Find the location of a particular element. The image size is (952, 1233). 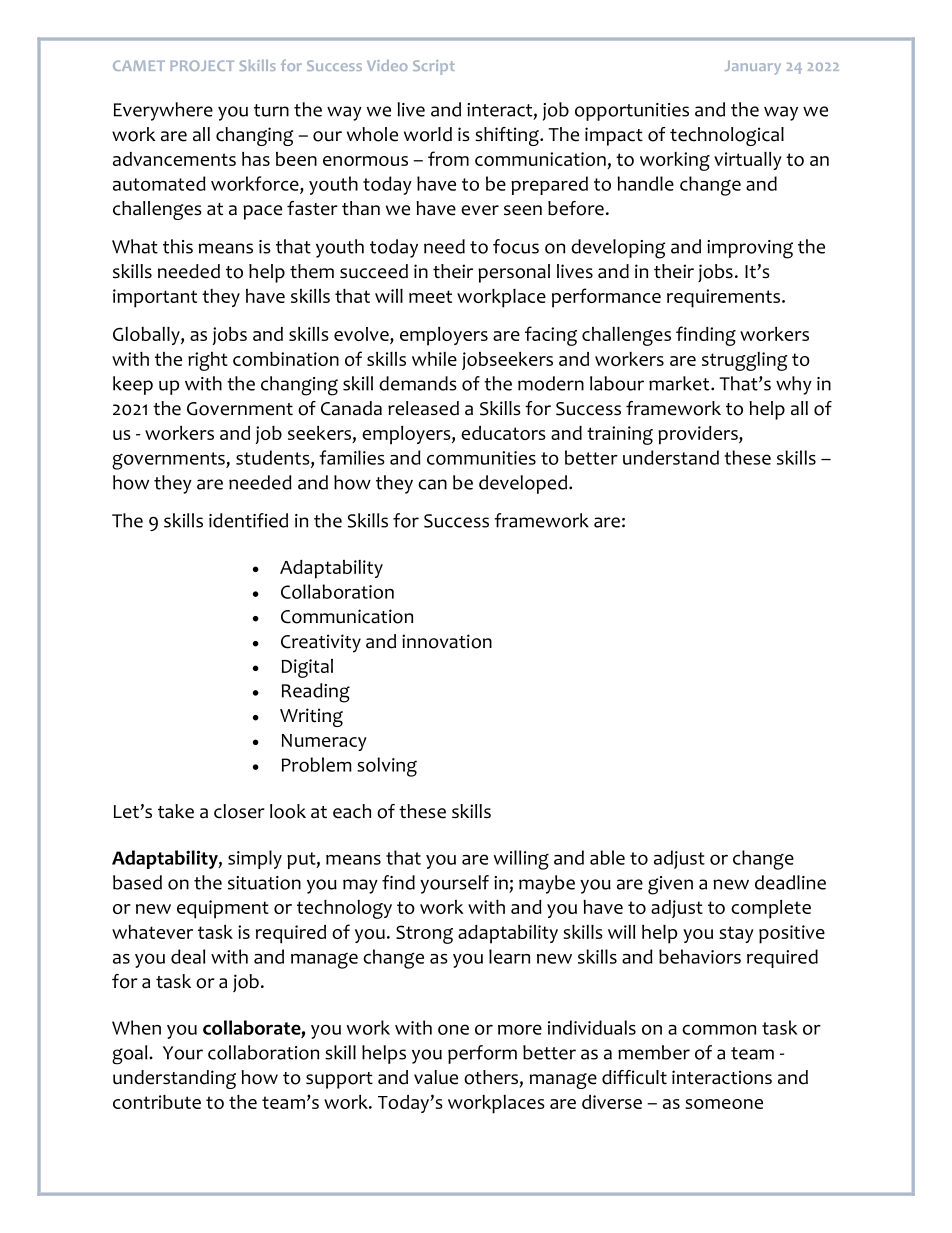

providers is located at coordinates (699, 435).
